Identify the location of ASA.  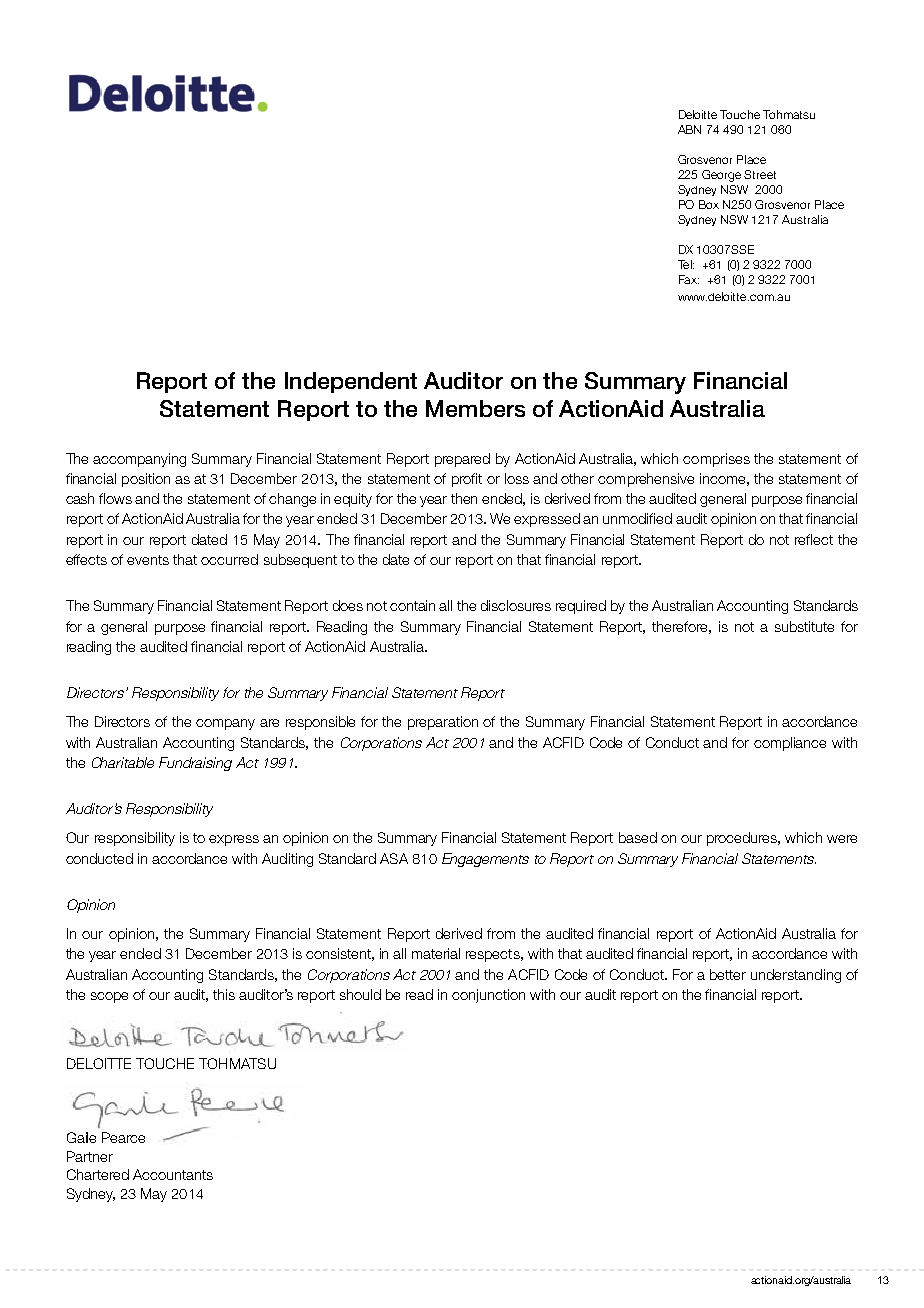
(394, 858).
